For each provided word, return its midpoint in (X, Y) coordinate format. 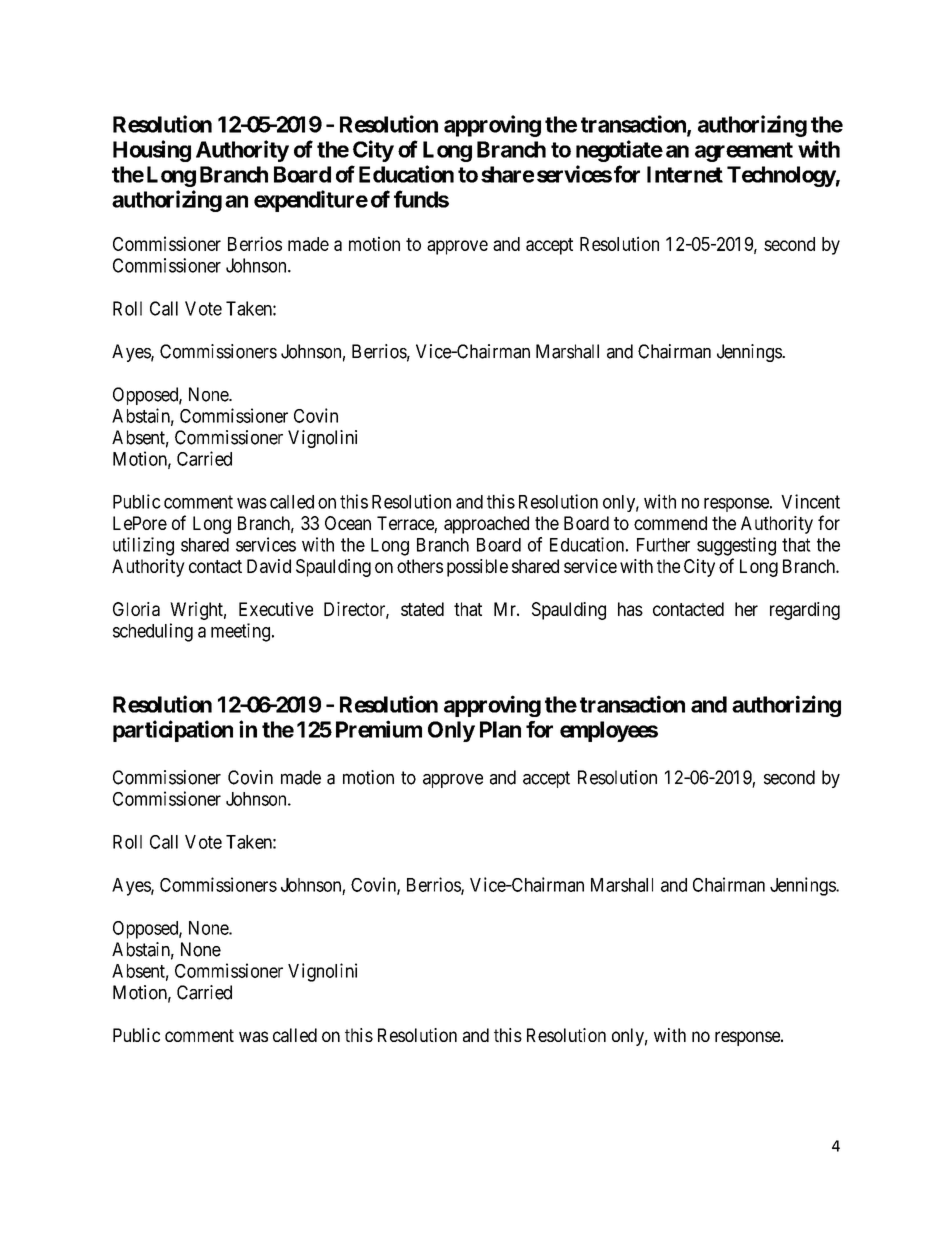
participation (173, 731)
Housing (152, 151)
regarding (805, 611)
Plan (500, 729)
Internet (685, 174)
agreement (744, 152)
